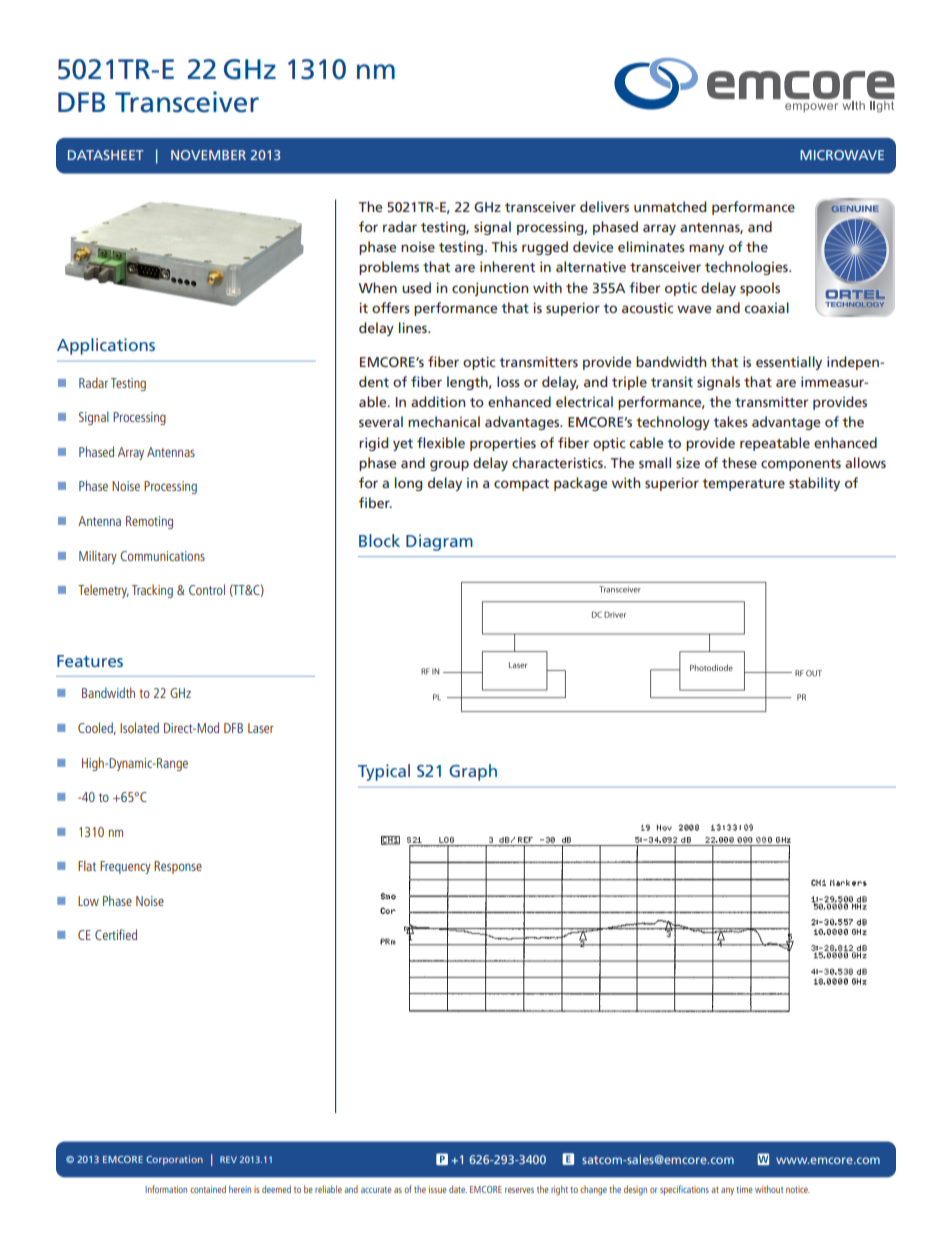  What do you see at coordinates (174, 1160) in the screenshot?
I see `Corporation` at bounding box center [174, 1160].
